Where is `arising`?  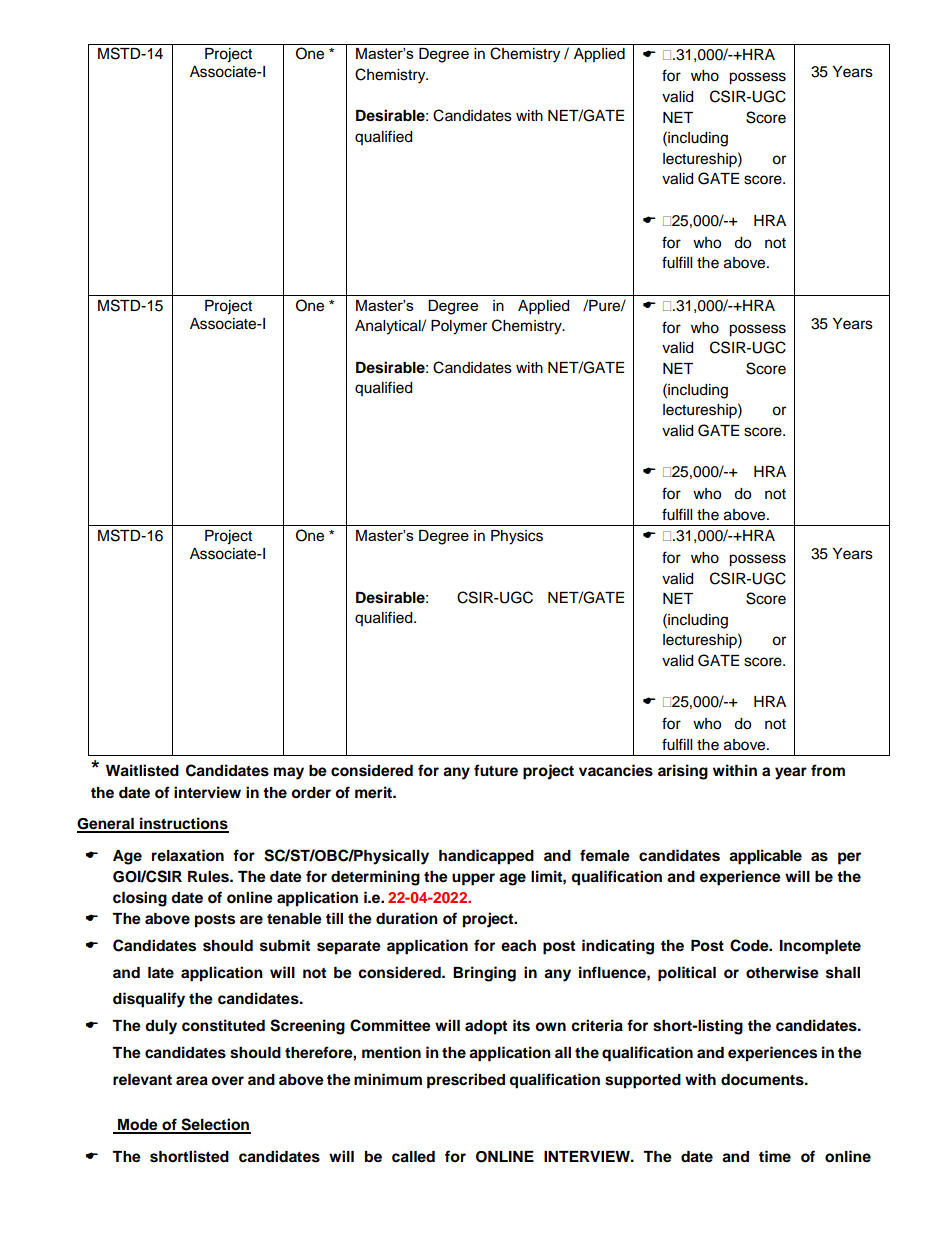
arising is located at coordinates (683, 772).
